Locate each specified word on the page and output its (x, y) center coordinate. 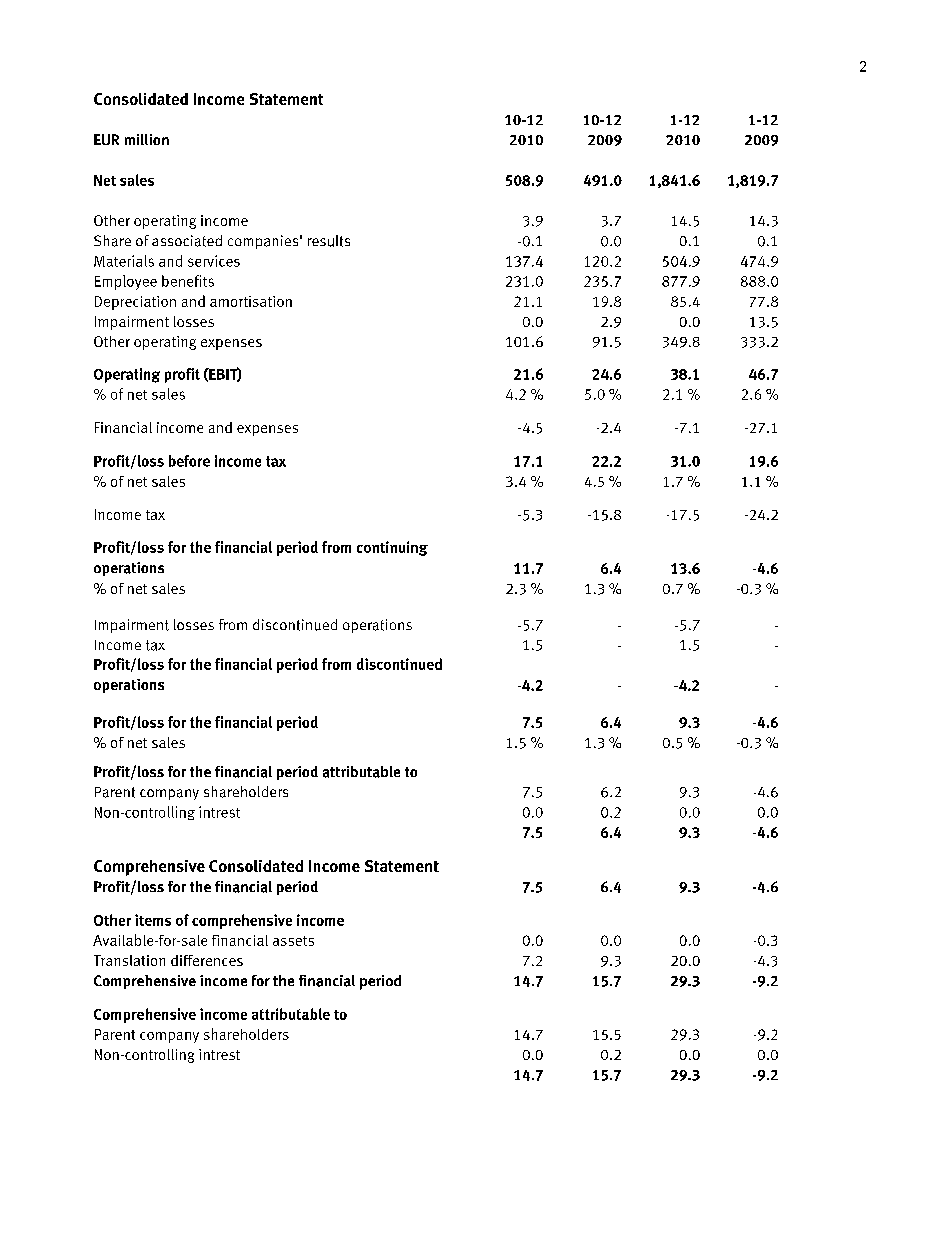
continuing (392, 548)
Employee (126, 282)
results (329, 241)
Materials (124, 261)
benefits (188, 281)
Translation (129, 960)
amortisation (251, 301)
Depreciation (135, 303)
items (153, 920)
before (189, 461)
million (147, 139)
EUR (106, 139)
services (214, 261)
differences (207, 960)
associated (187, 241)
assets (293, 941)
